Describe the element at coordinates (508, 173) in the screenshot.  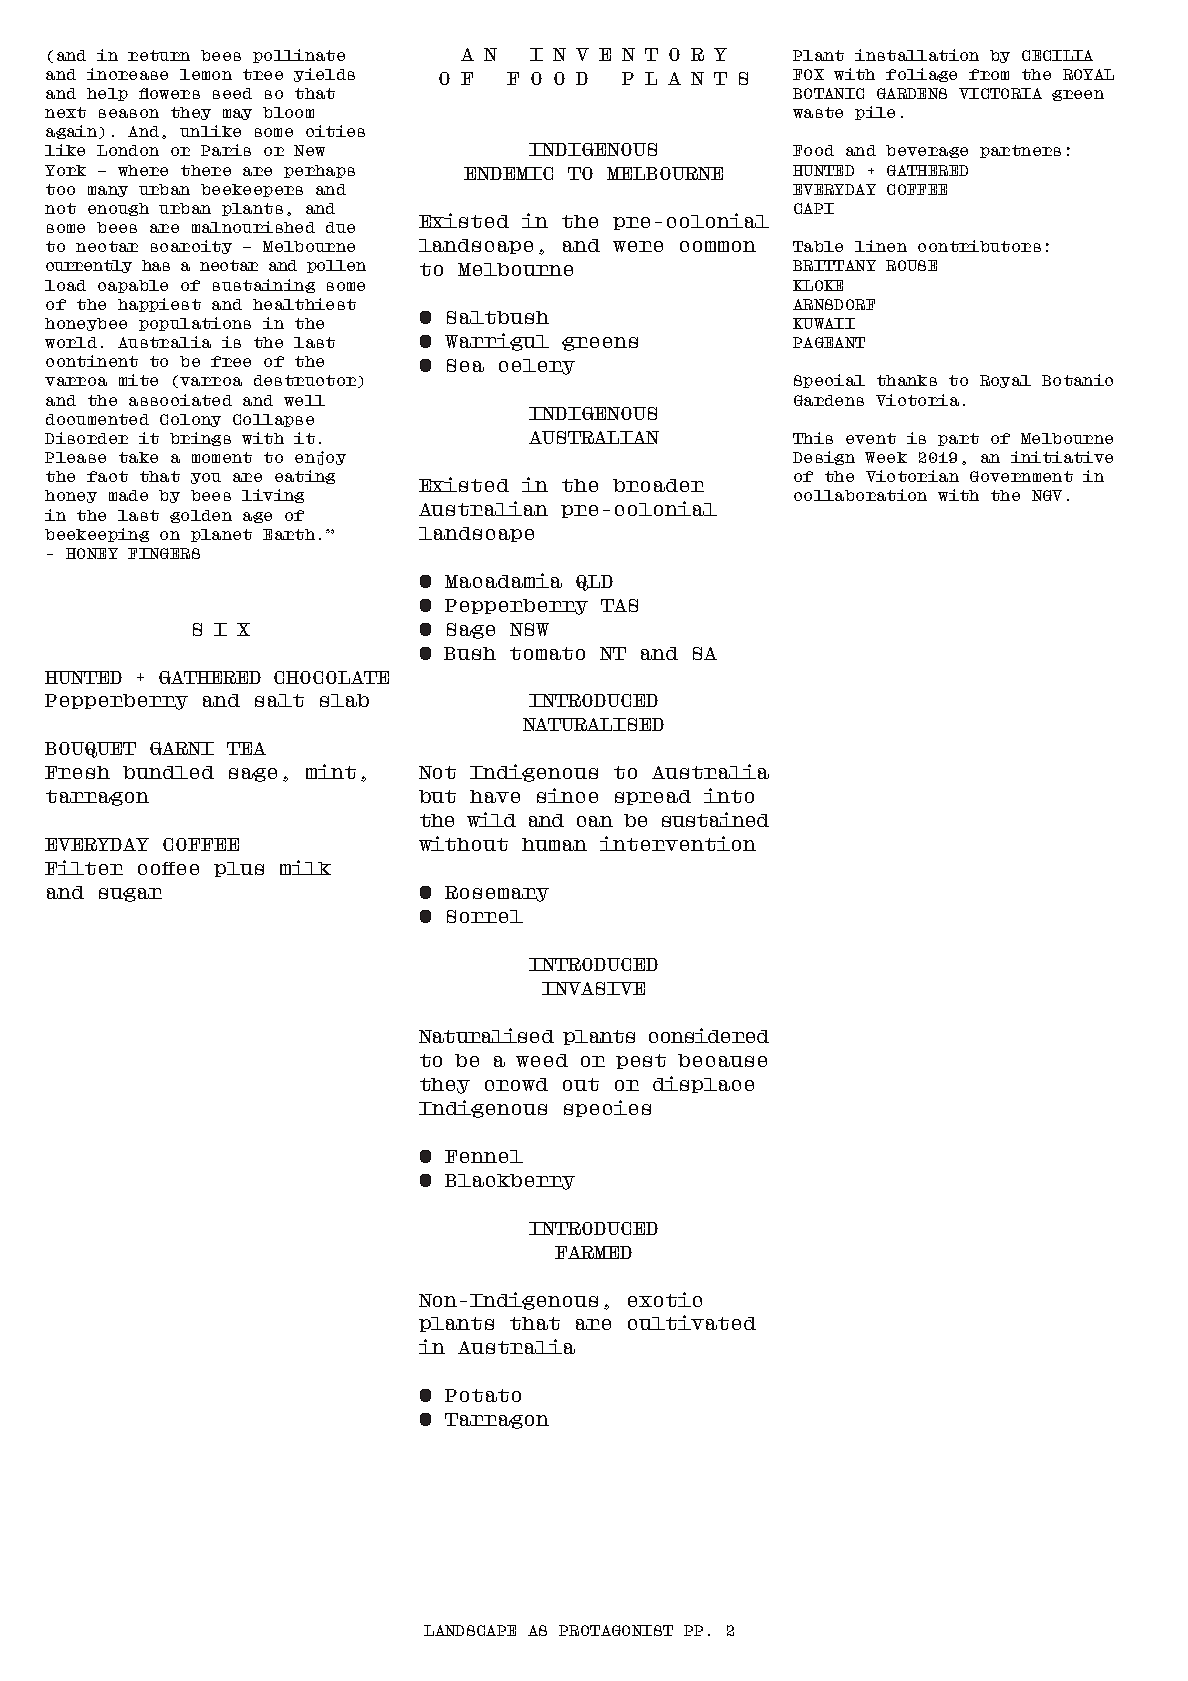
I see `ENDEMIC` at that location.
